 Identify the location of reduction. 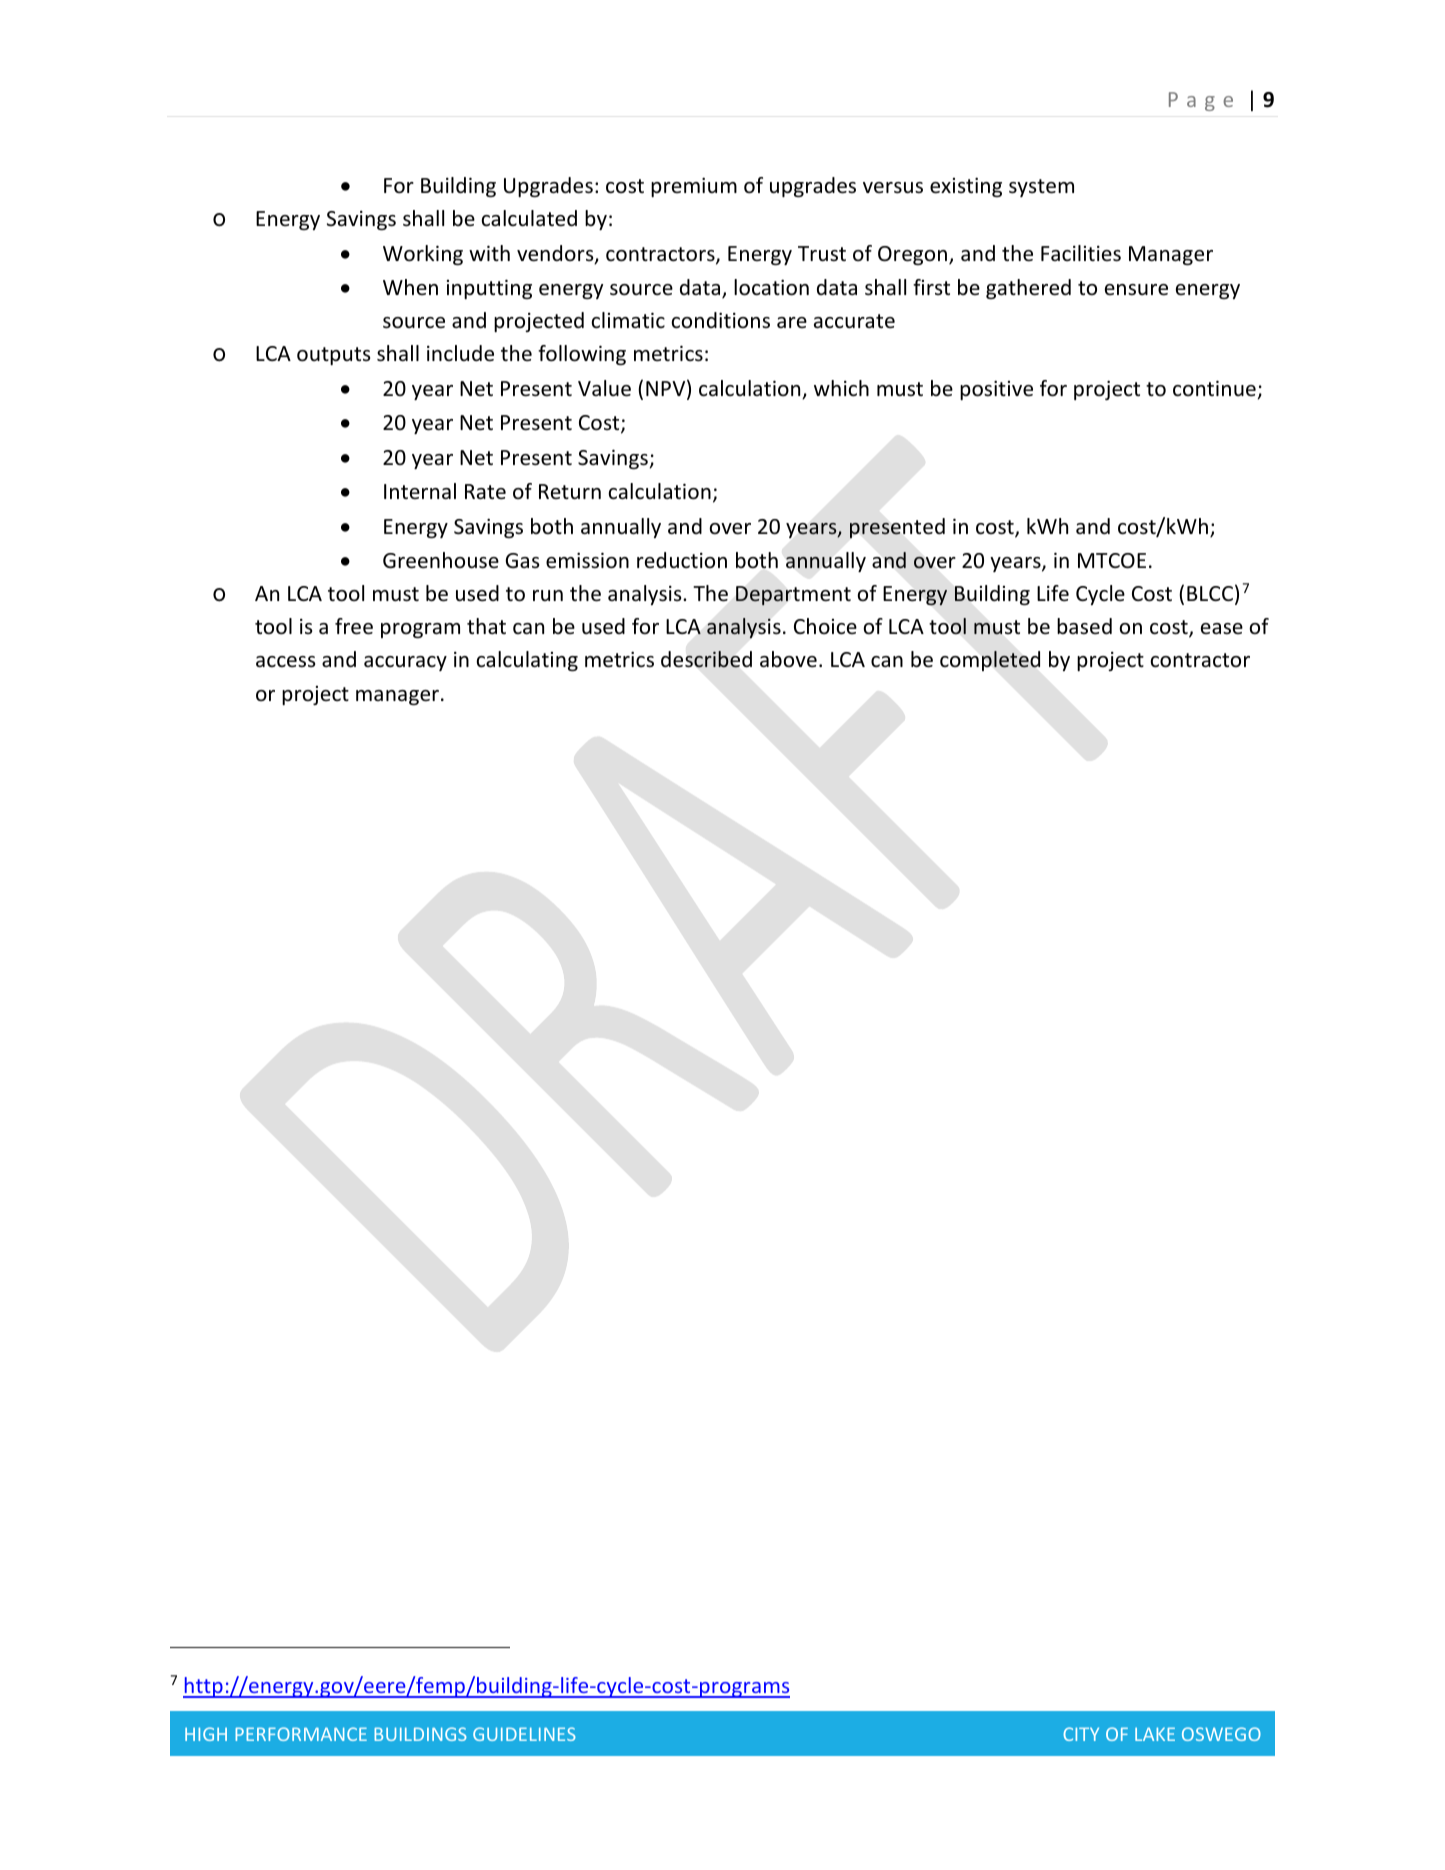
(682, 560).
